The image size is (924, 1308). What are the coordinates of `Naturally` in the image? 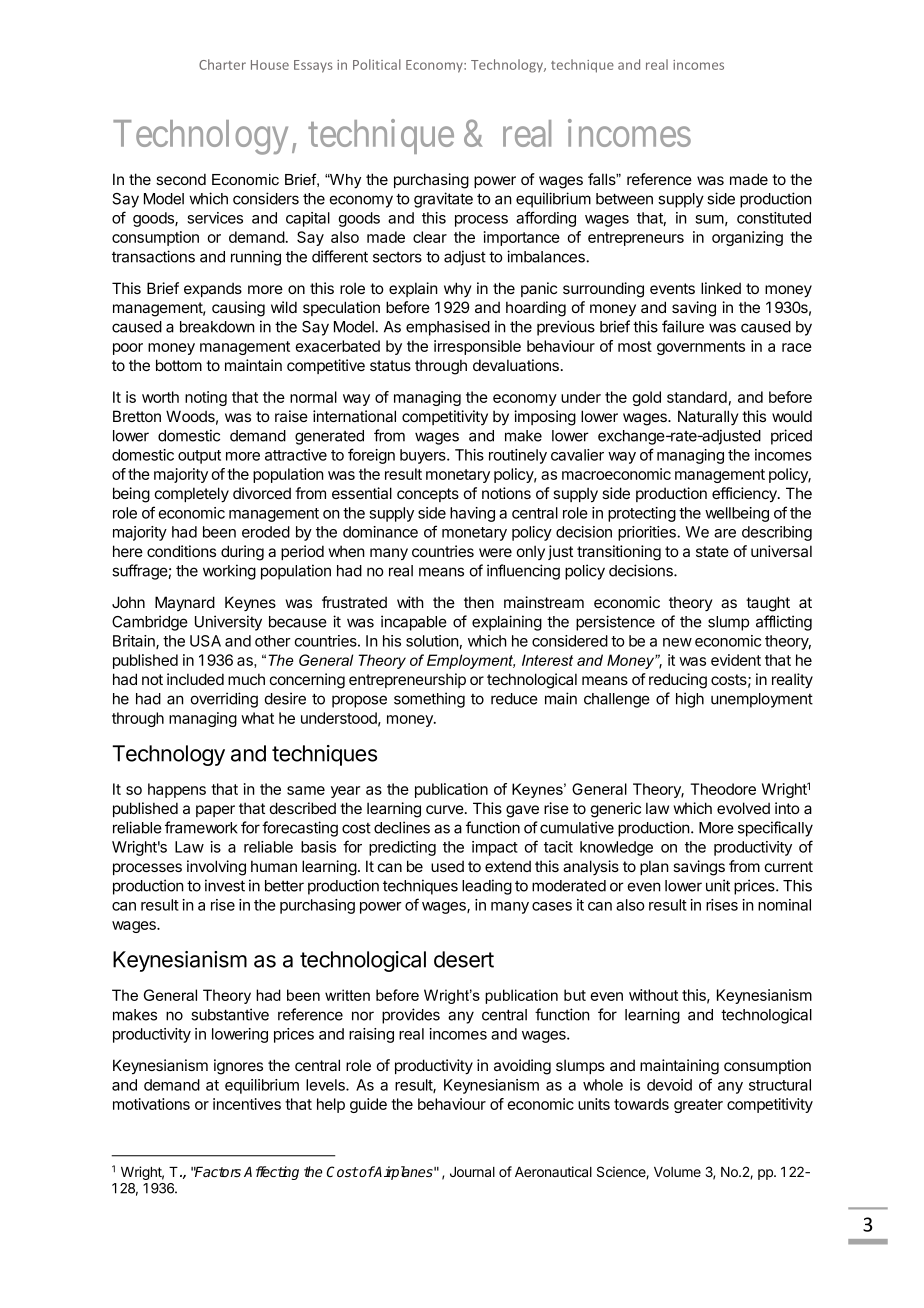 It's located at (708, 417).
